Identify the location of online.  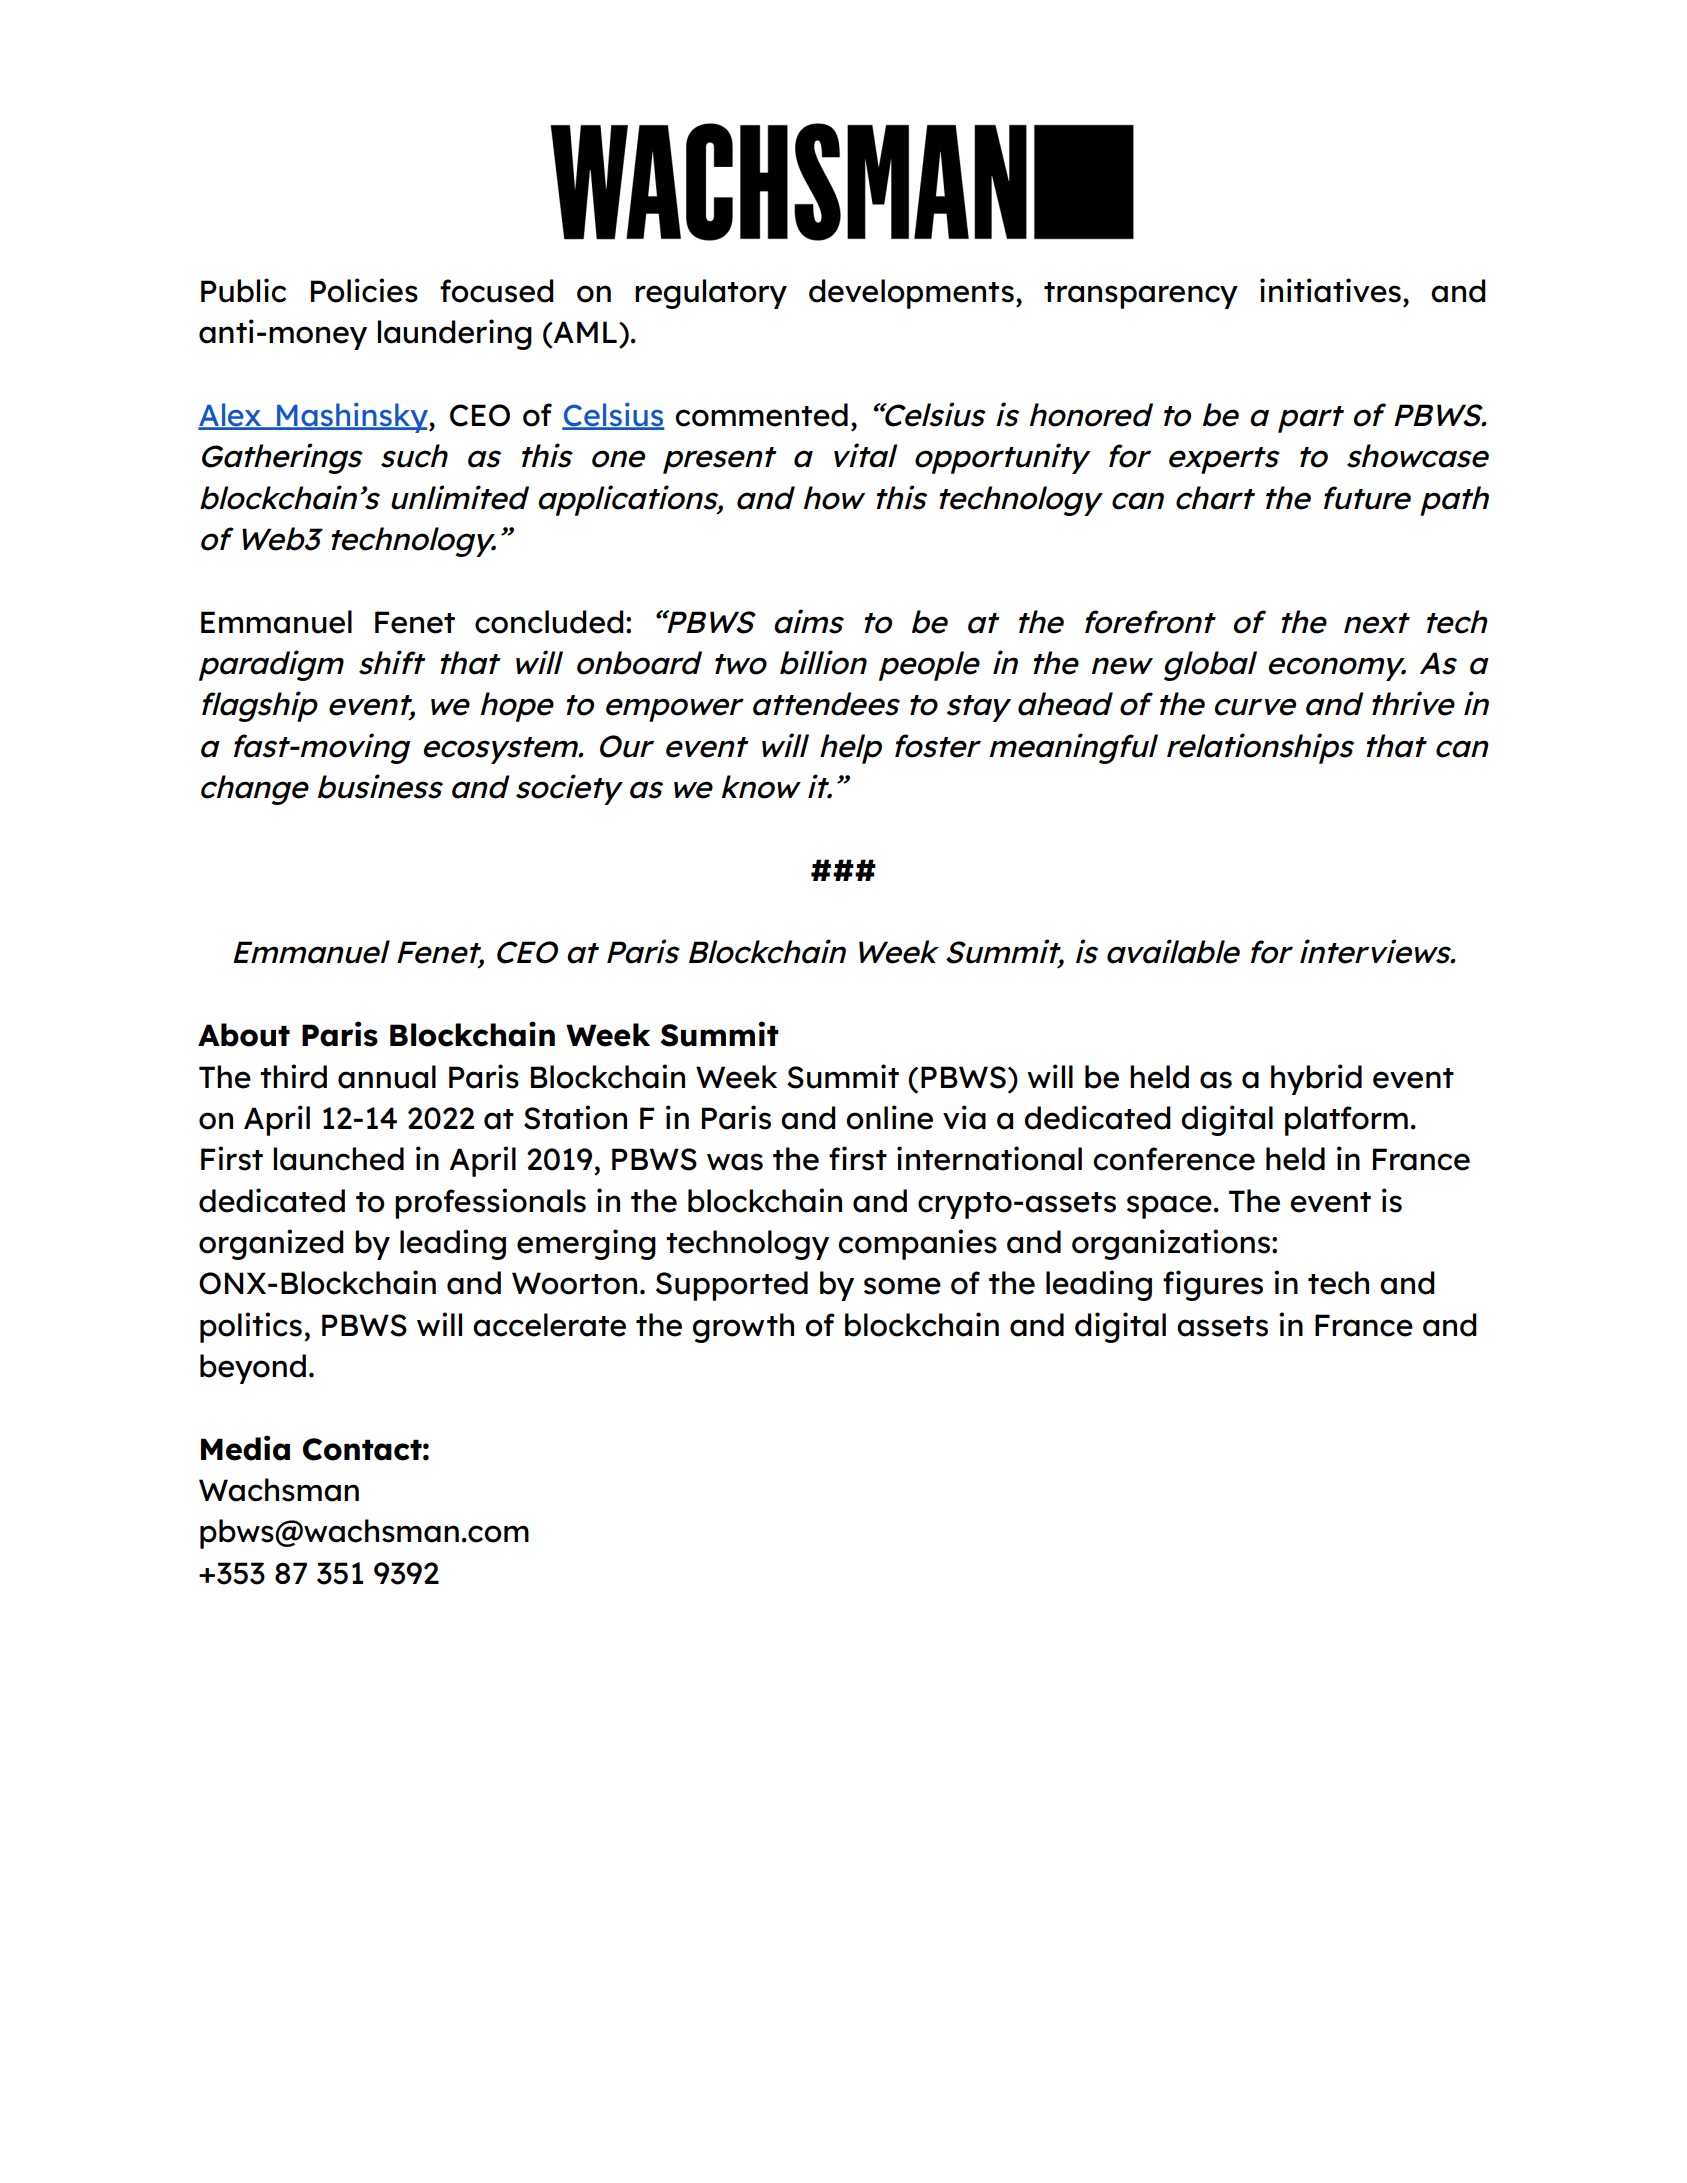
(889, 1117).
